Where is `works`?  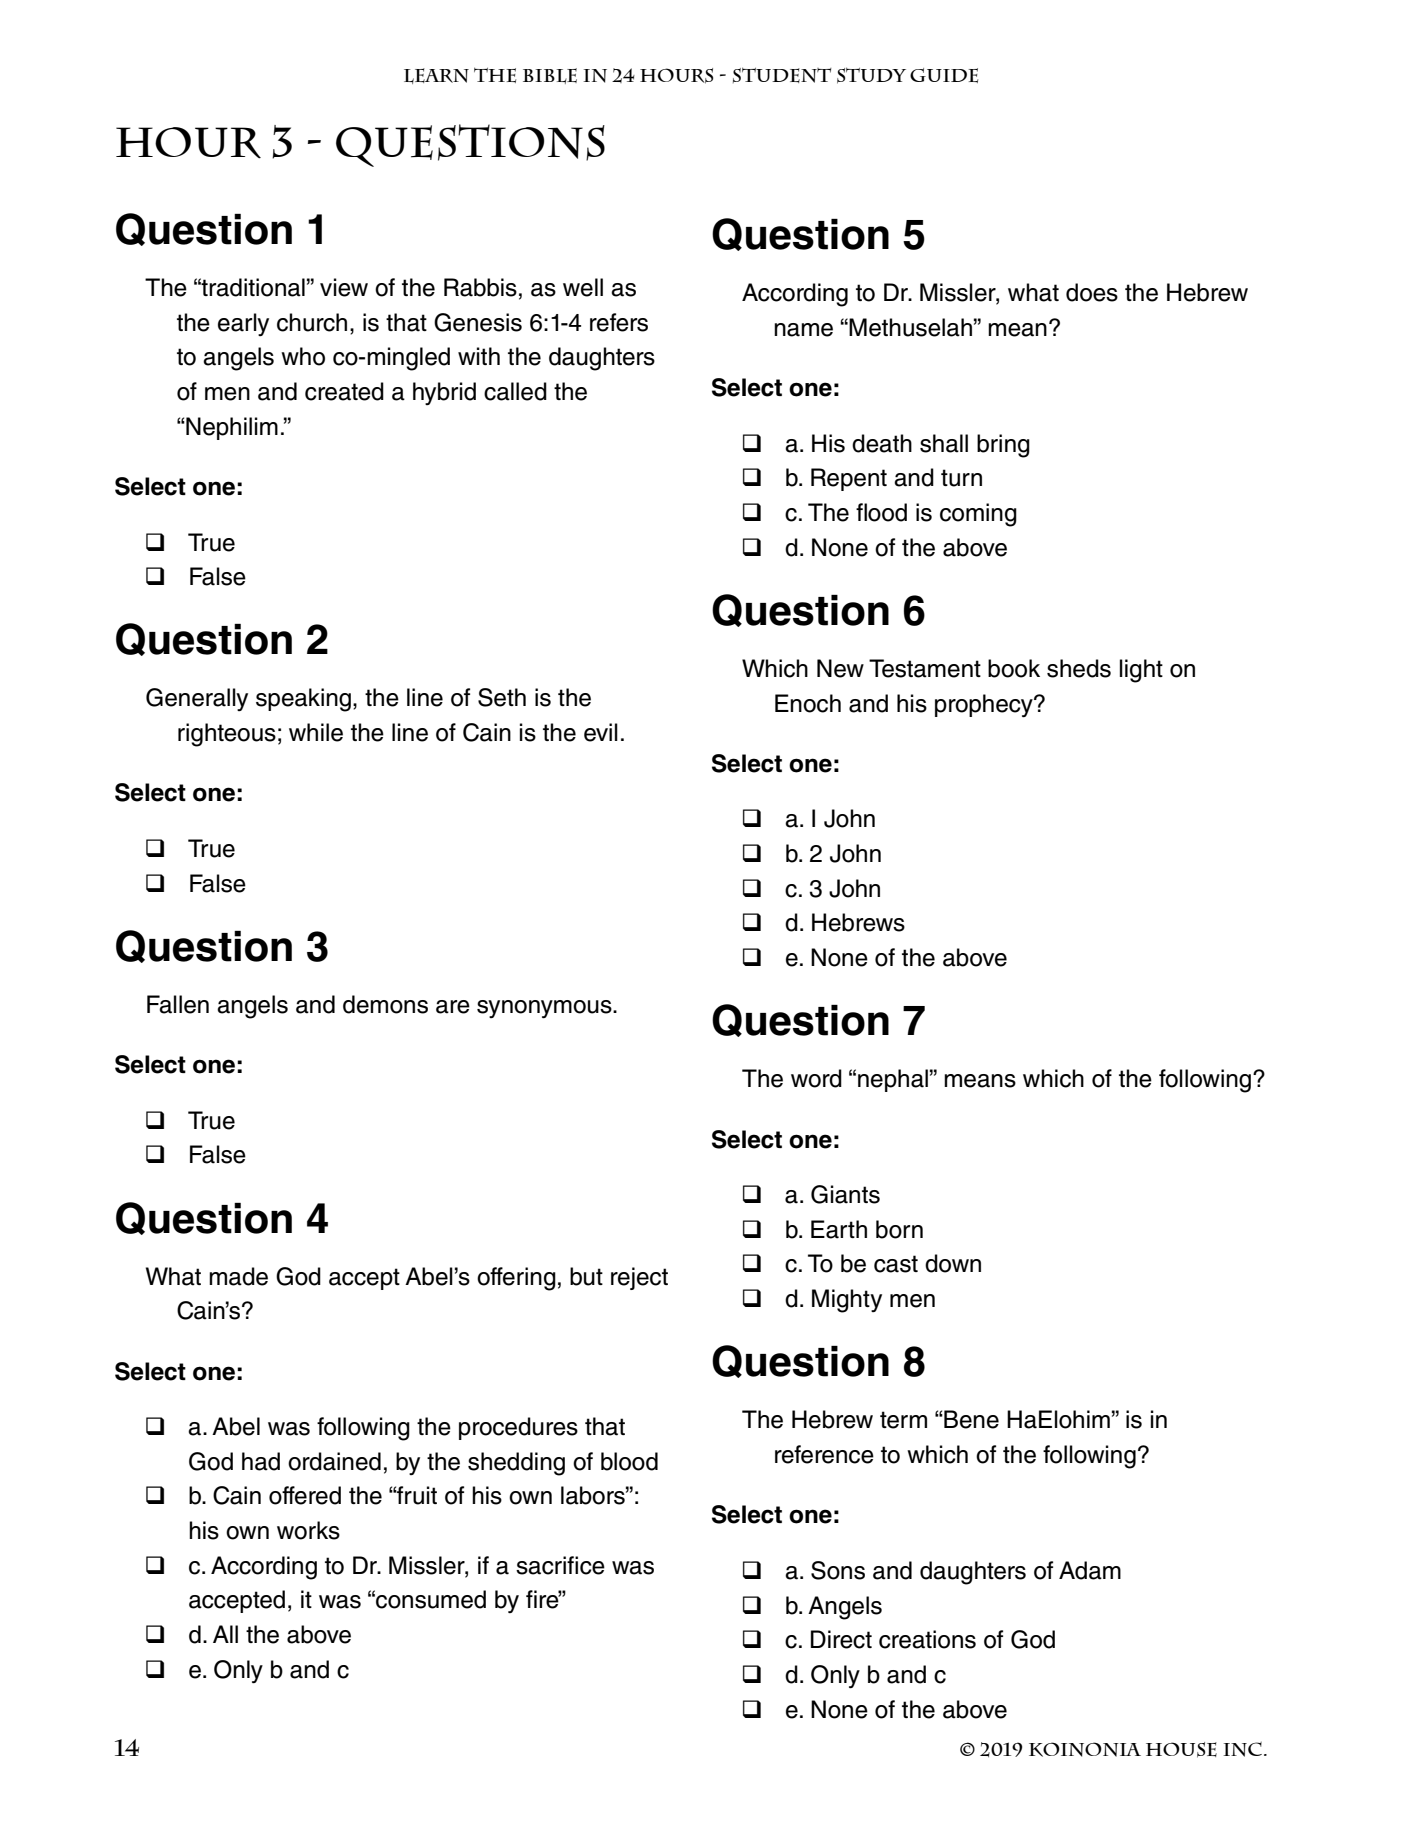 works is located at coordinates (308, 1530).
